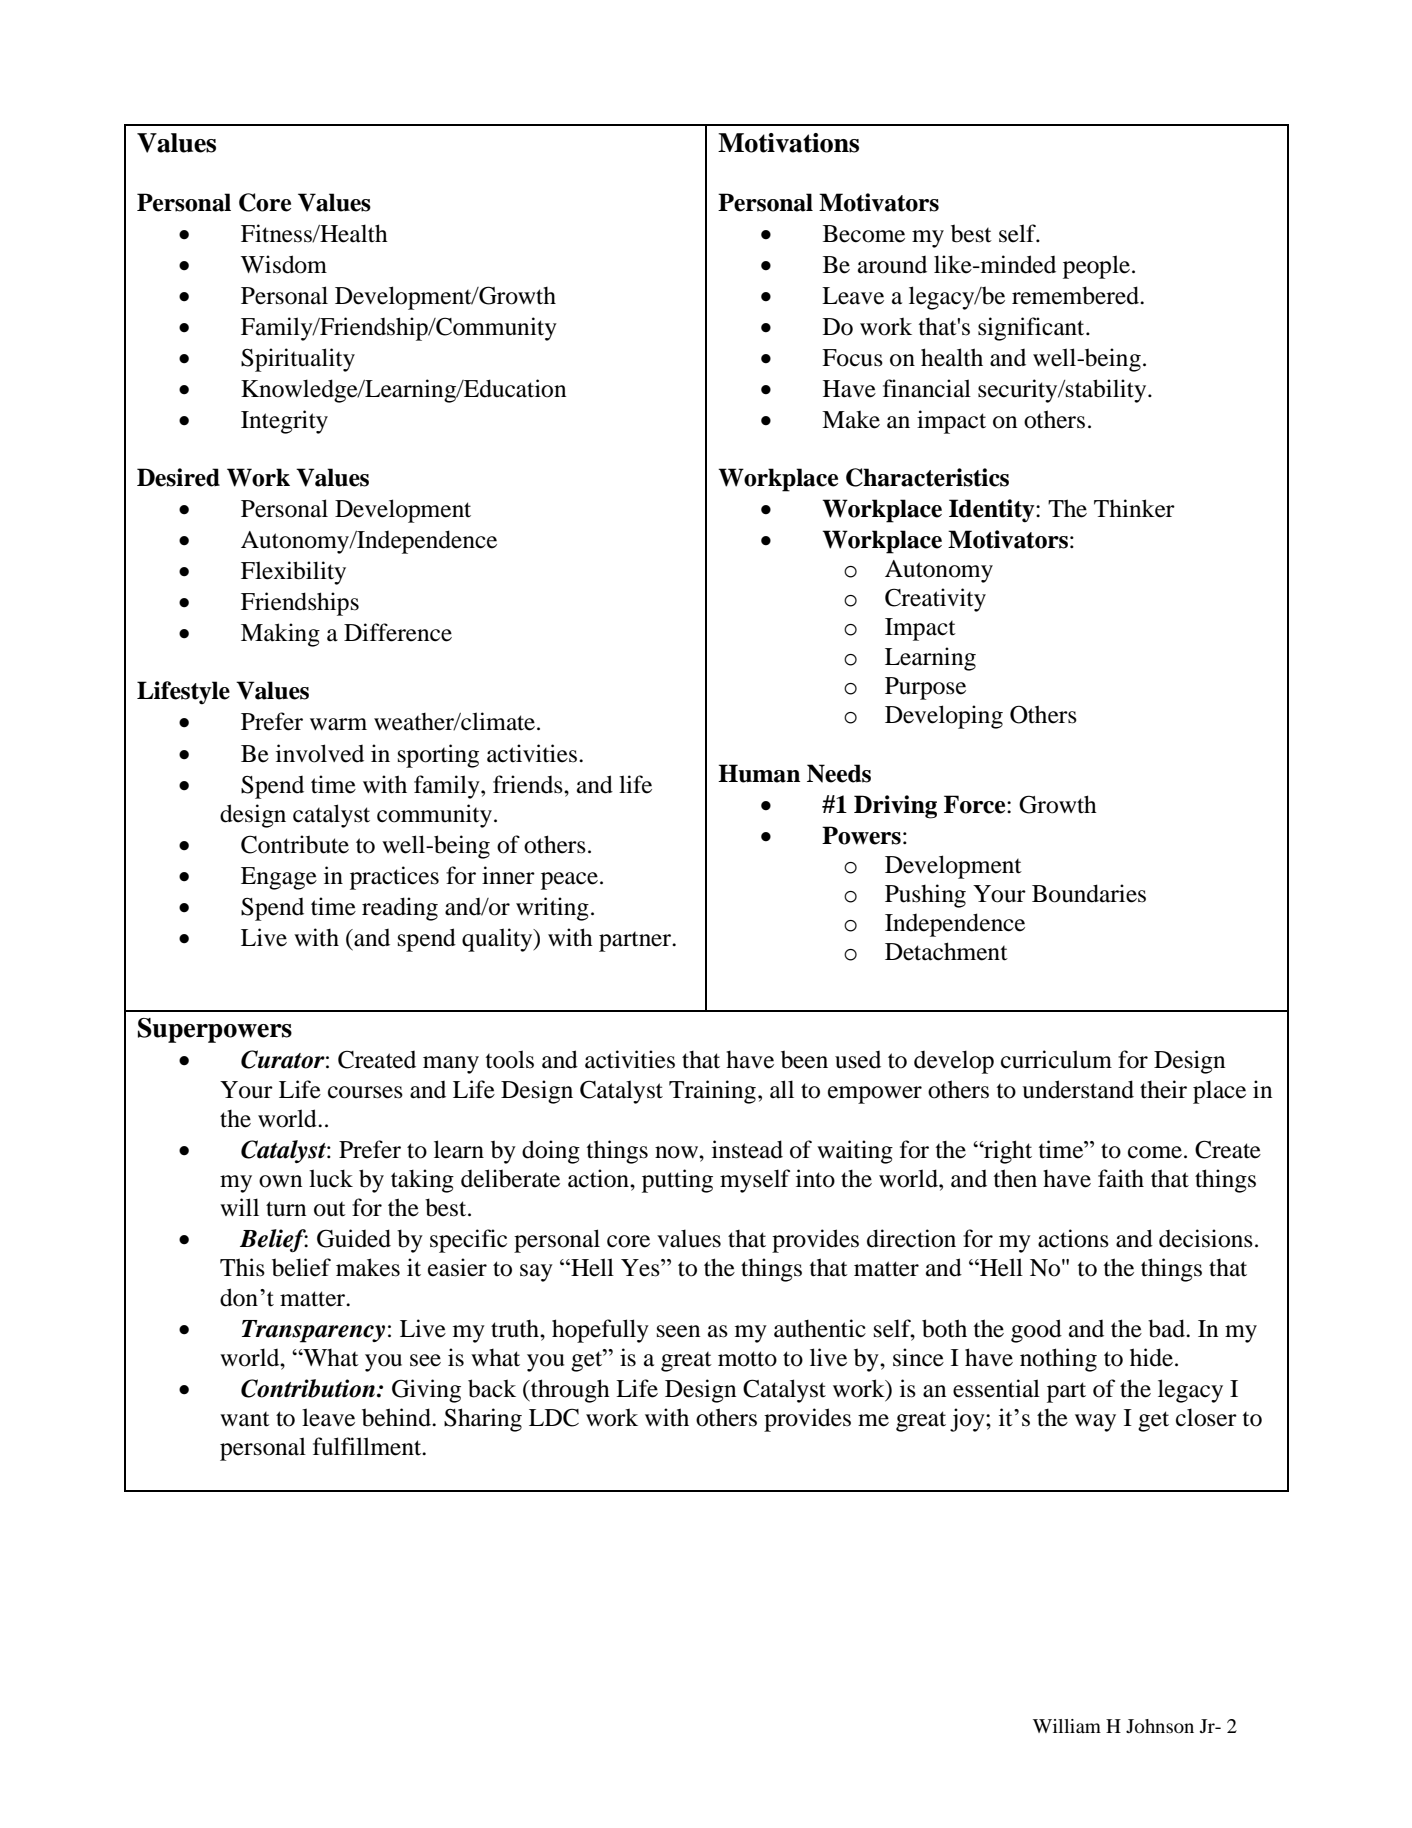  Describe the element at coordinates (1096, 267) in the screenshot. I see `people` at that location.
